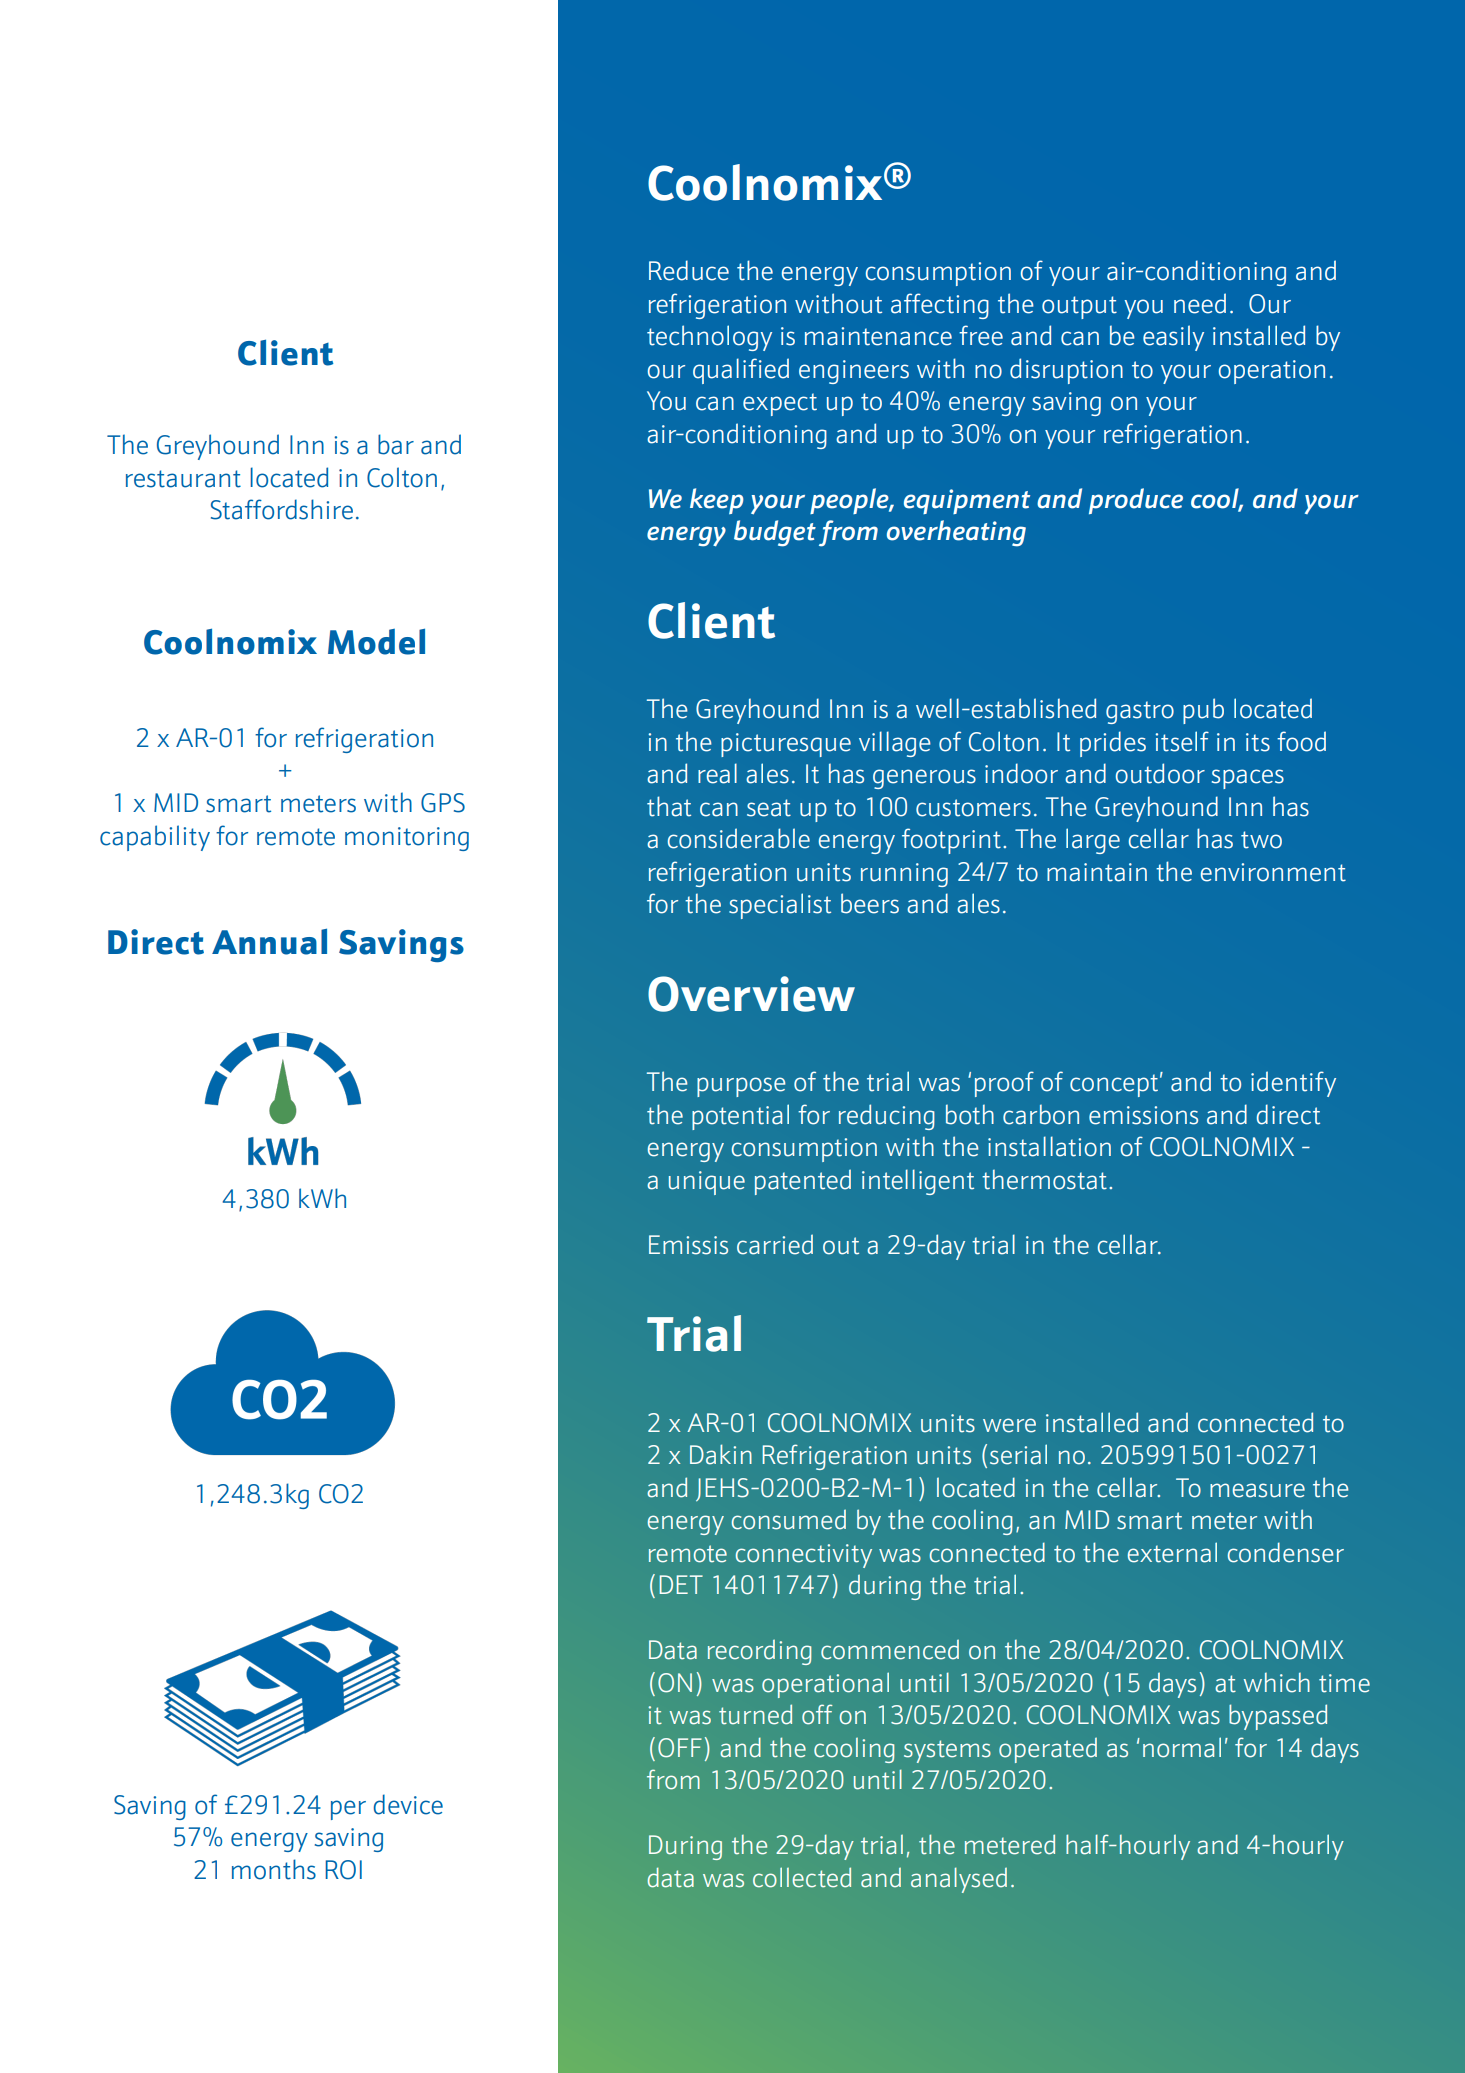  I want to click on carried, so click(775, 1244).
